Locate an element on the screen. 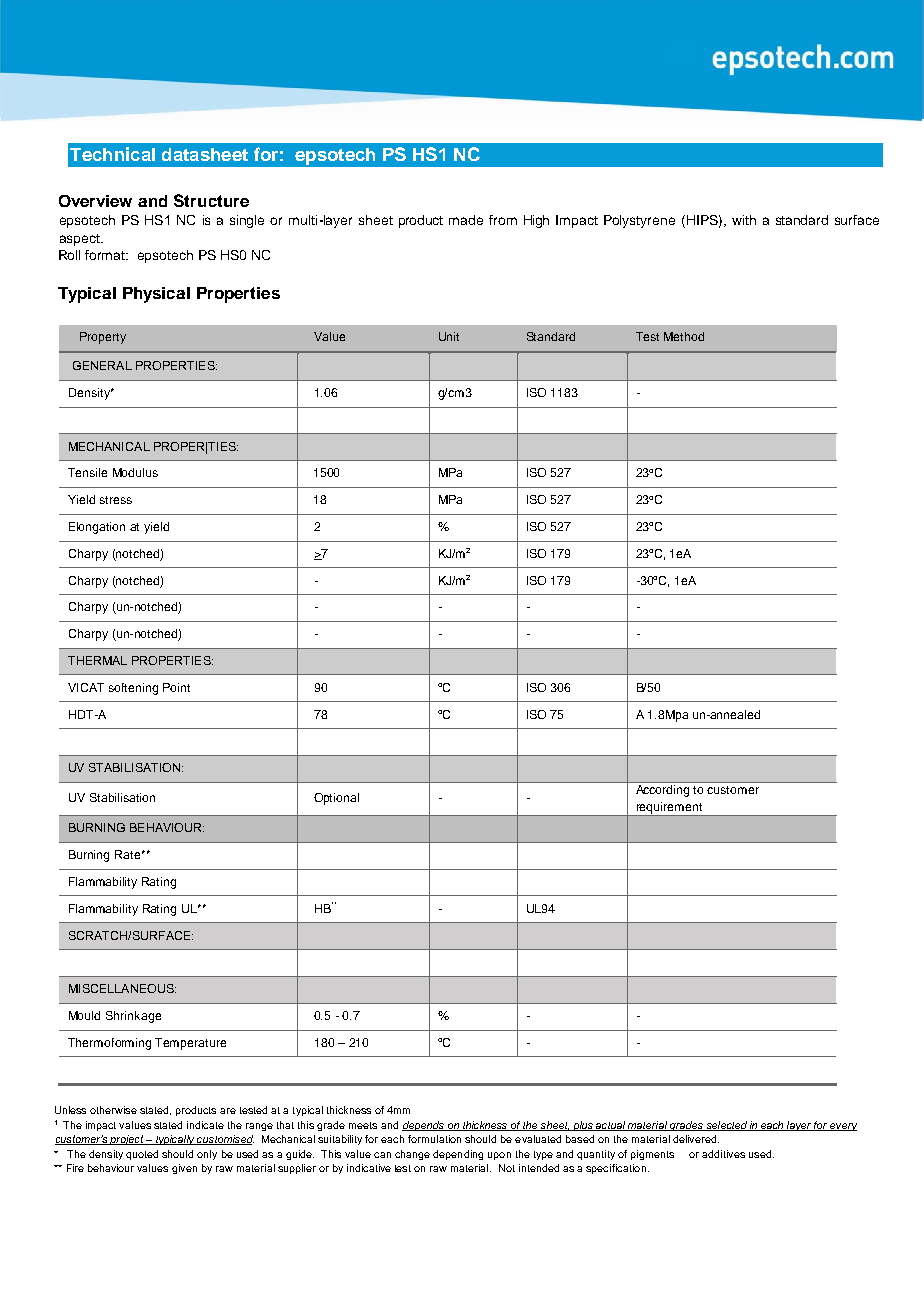 The height and width of the screenshot is (1308, 924). selected is located at coordinates (726, 1126).
